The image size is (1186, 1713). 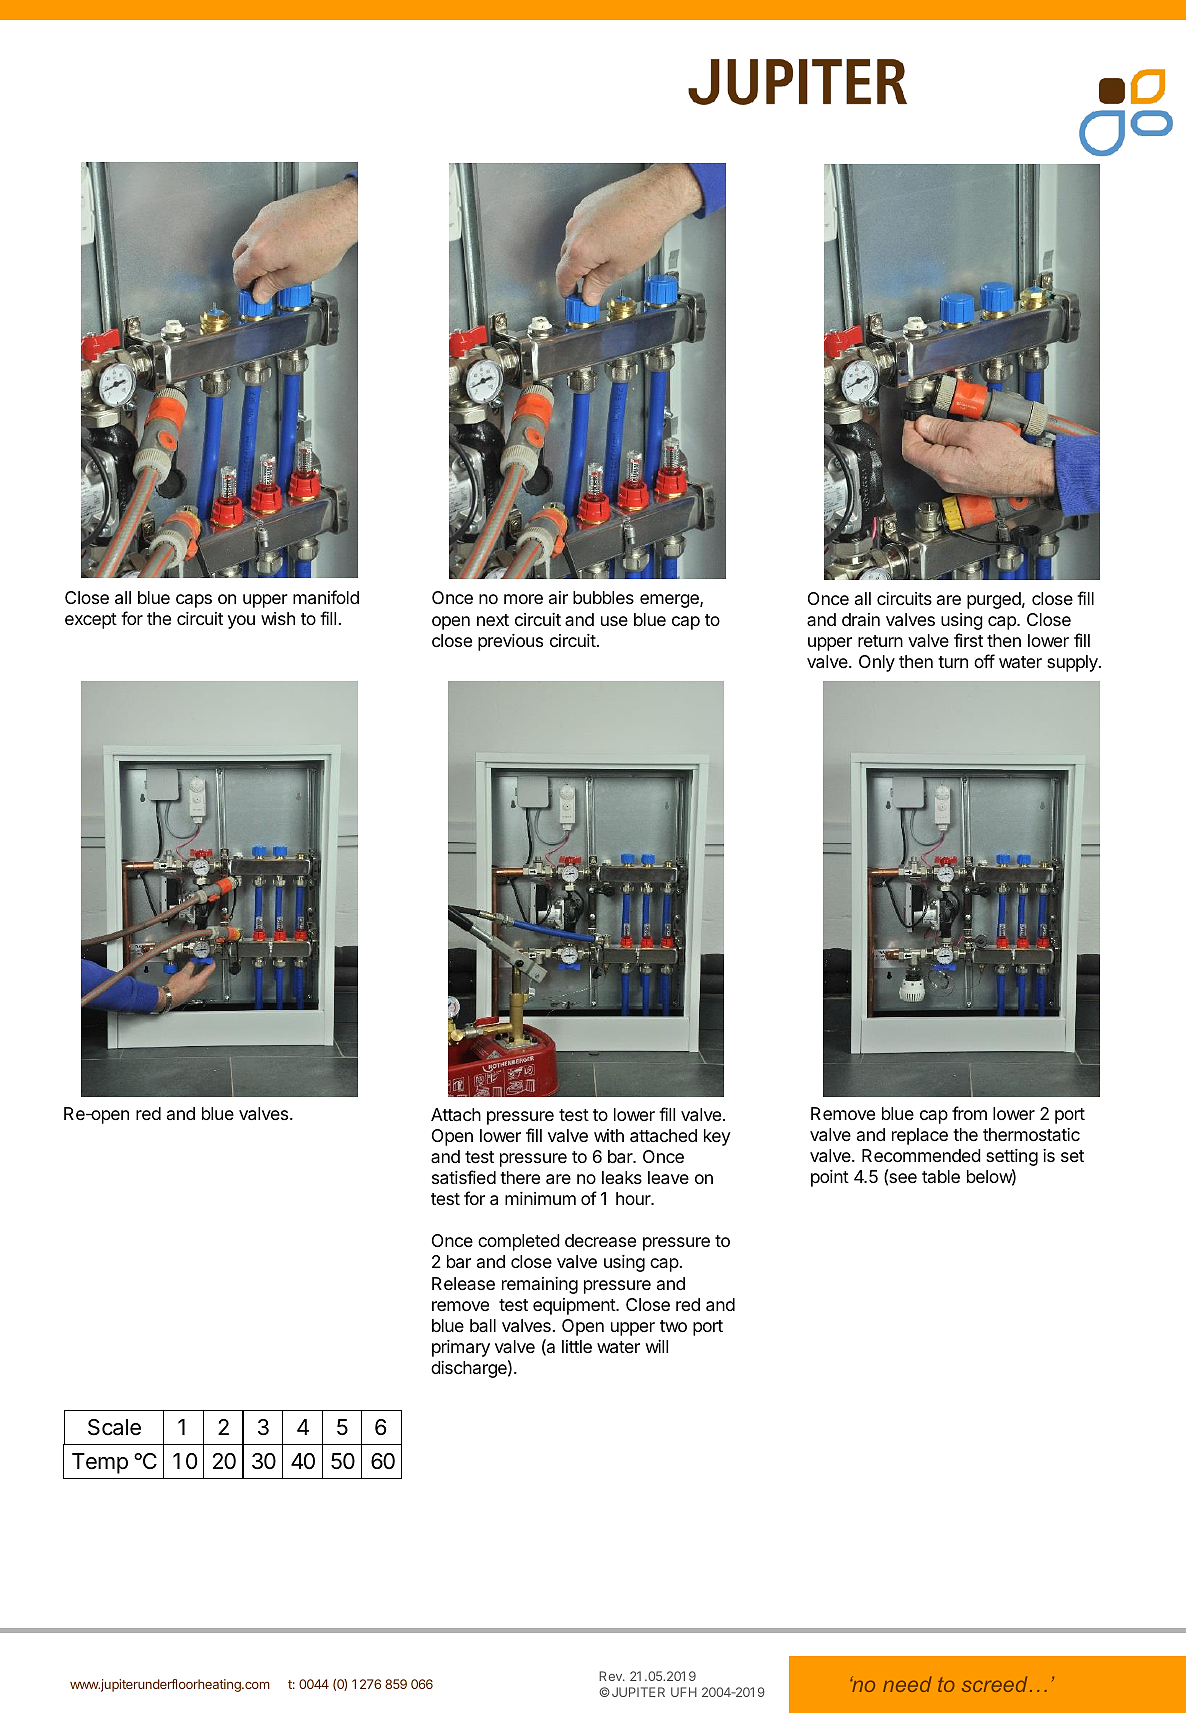 I want to click on use, so click(x=614, y=621).
